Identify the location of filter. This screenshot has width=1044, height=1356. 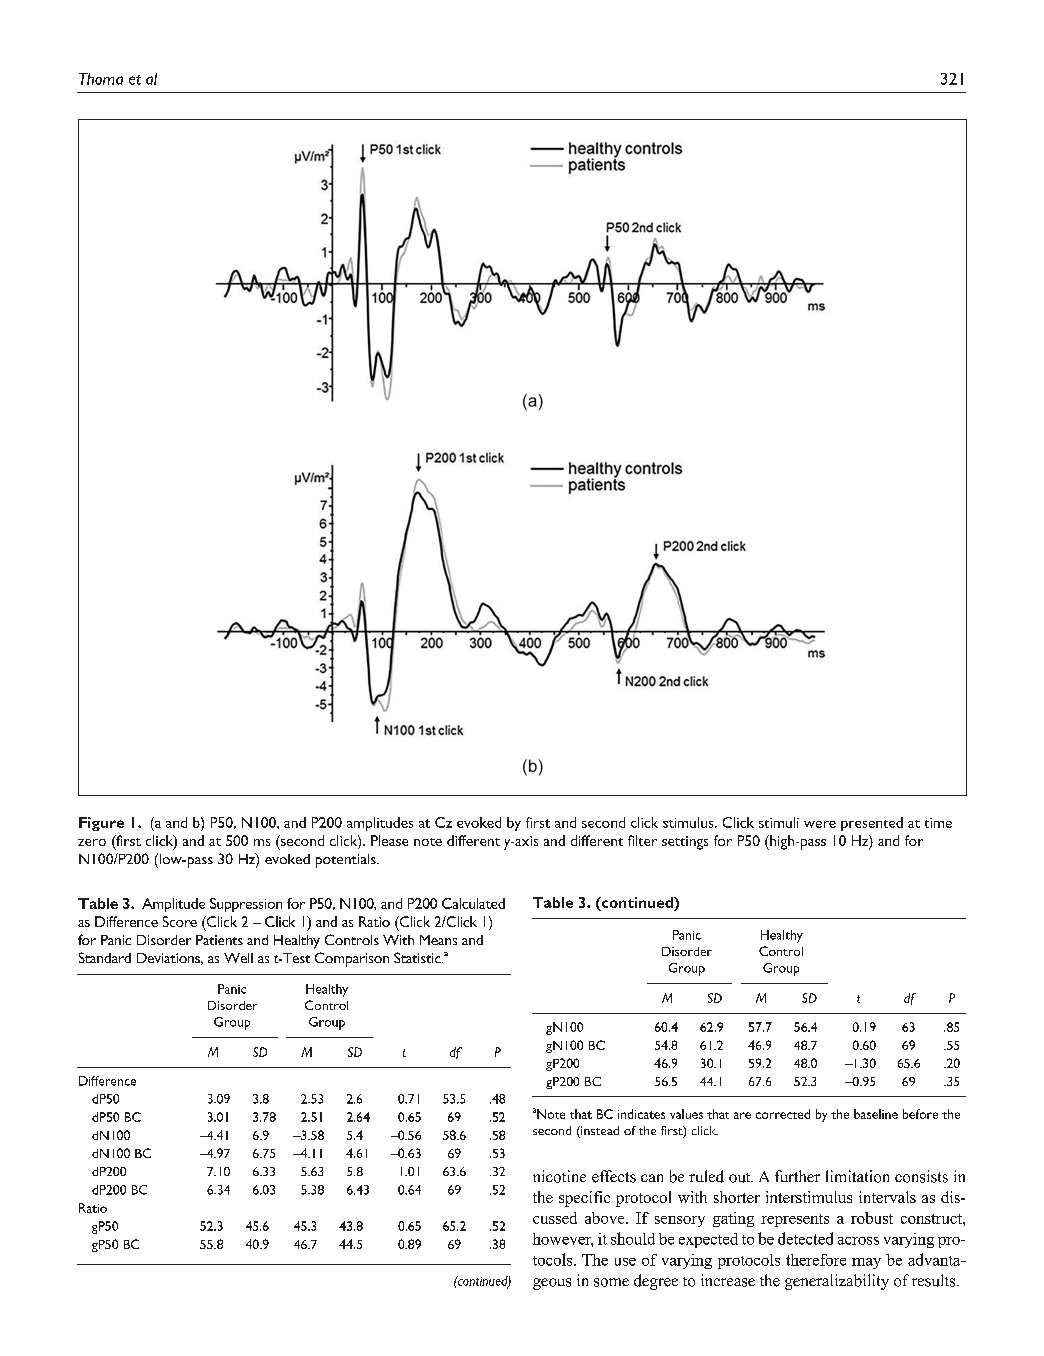
(642, 840).
